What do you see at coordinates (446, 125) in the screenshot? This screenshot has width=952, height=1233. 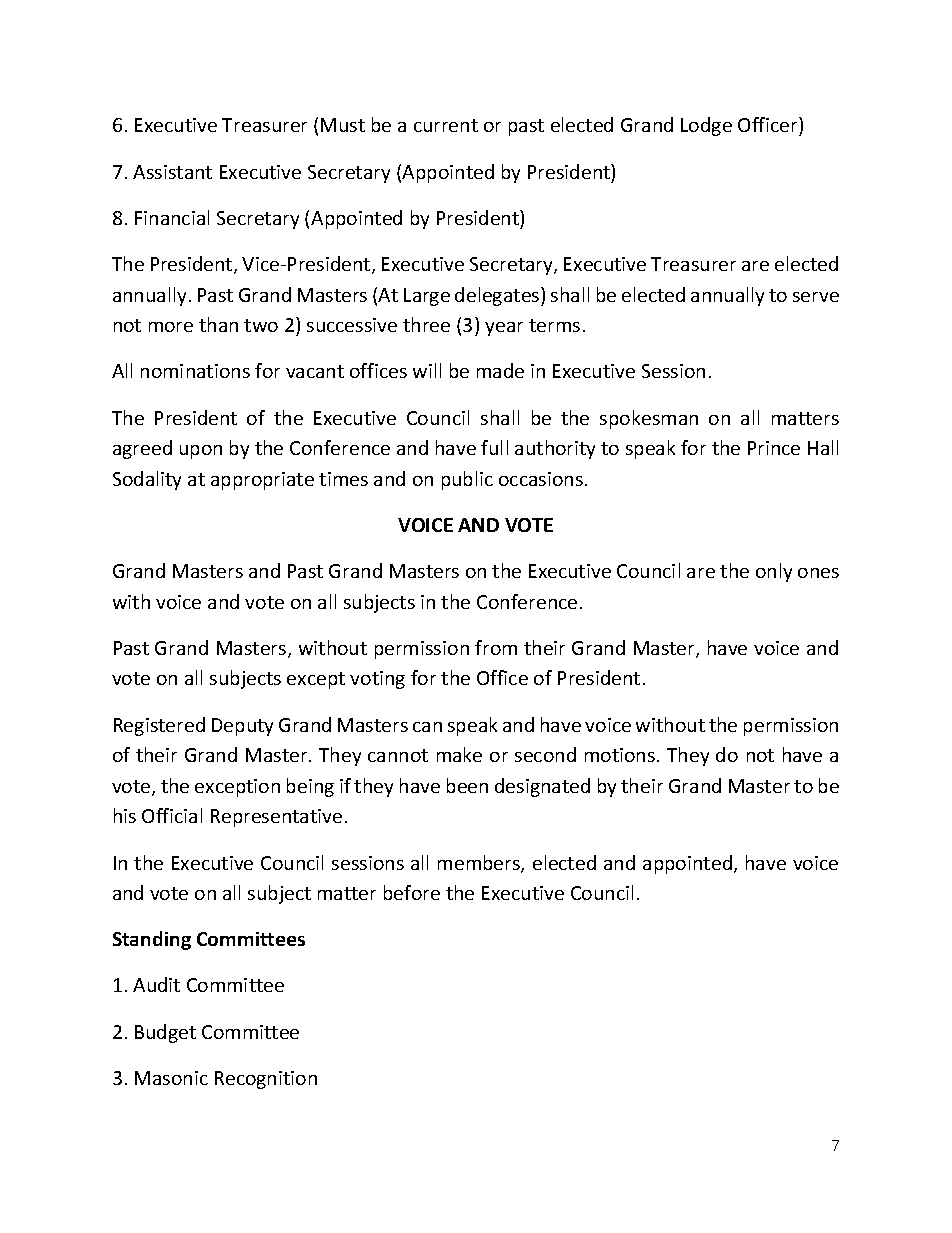 I see `current` at bounding box center [446, 125].
